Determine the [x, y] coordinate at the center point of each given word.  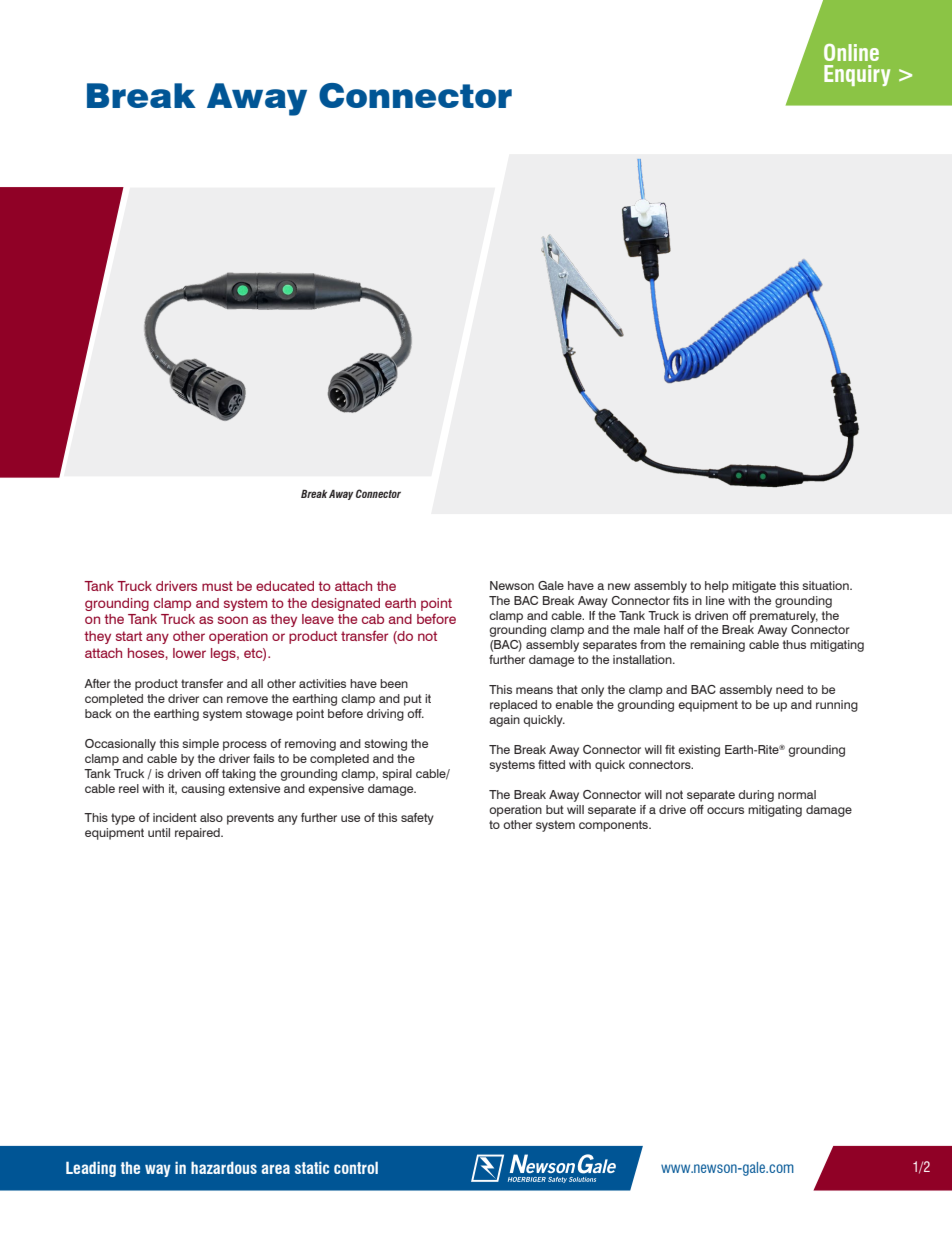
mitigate [754, 587]
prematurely [784, 617]
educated [285, 586]
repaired [198, 834]
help [717, 587]
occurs [725, 810]
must [217, 586]
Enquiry [857, 75]
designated [345, 604]
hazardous [224, 1167]
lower [189, 653]
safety [417, 819]
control [356, 1167]
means [534, 690]
